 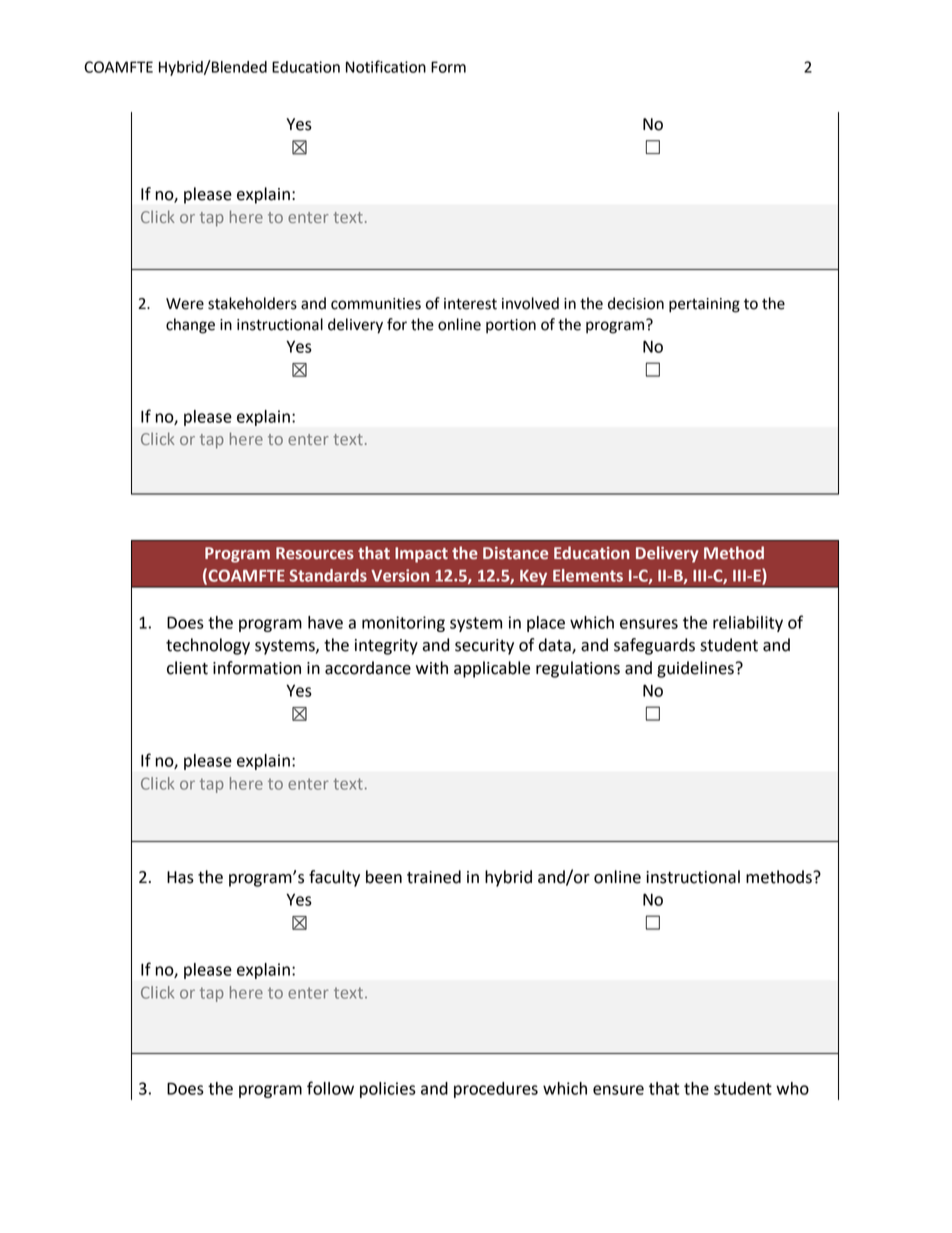 What do you see at coordinates (515, 553) in the screenshot?
I see `Distance` at bounding box center [515, 553].
